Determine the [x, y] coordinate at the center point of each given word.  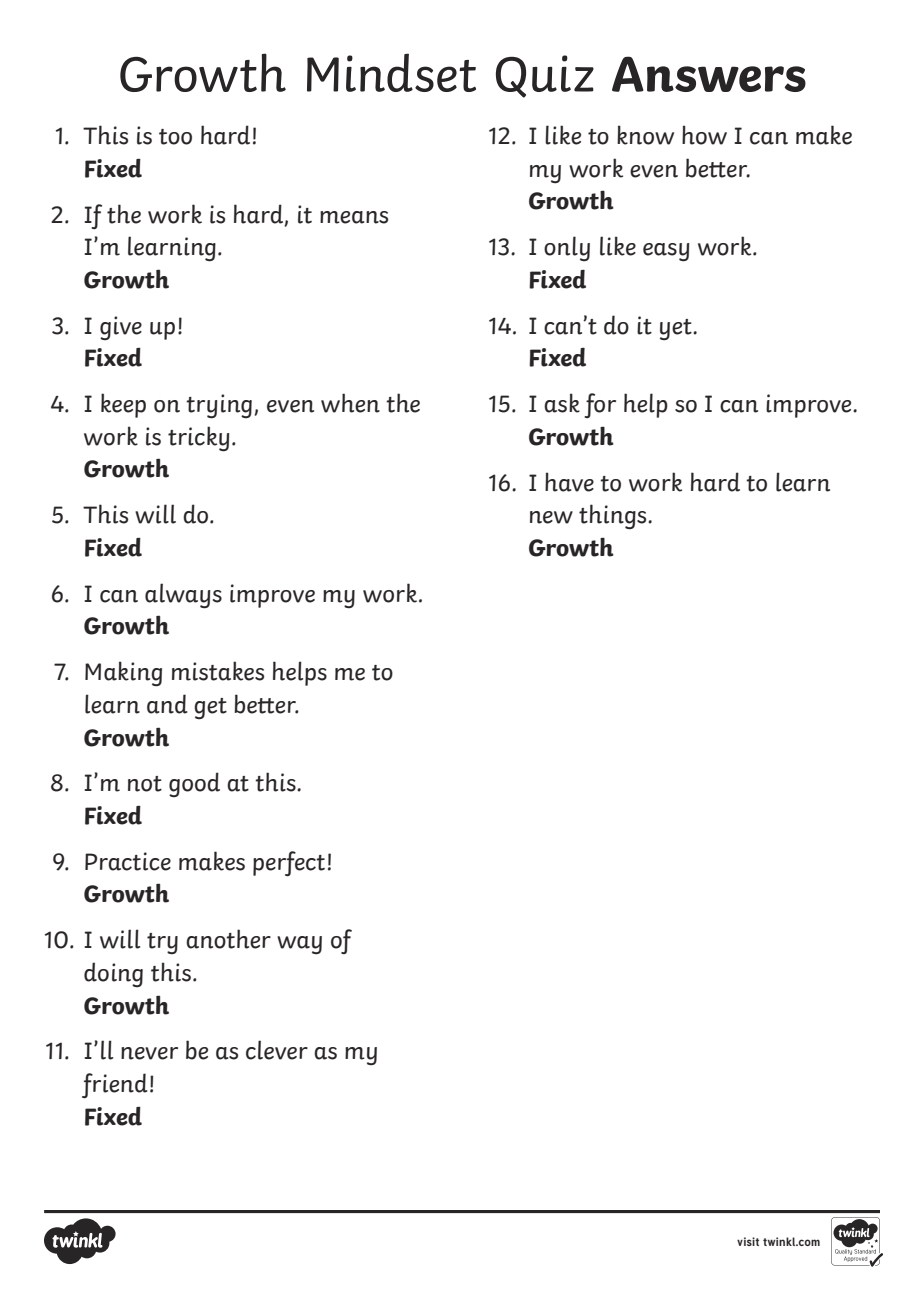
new [551, 517]
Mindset [391, 72]
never [149, 1053]
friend [115, 1085]
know [645, 135]
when [350, 403]
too [175, 137]
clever [277, 1050]
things [614, 517]
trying [220, 406]
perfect [289, 863]
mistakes [218, 671]
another [228, 939]
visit [748, 1241]
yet [677, 329]
